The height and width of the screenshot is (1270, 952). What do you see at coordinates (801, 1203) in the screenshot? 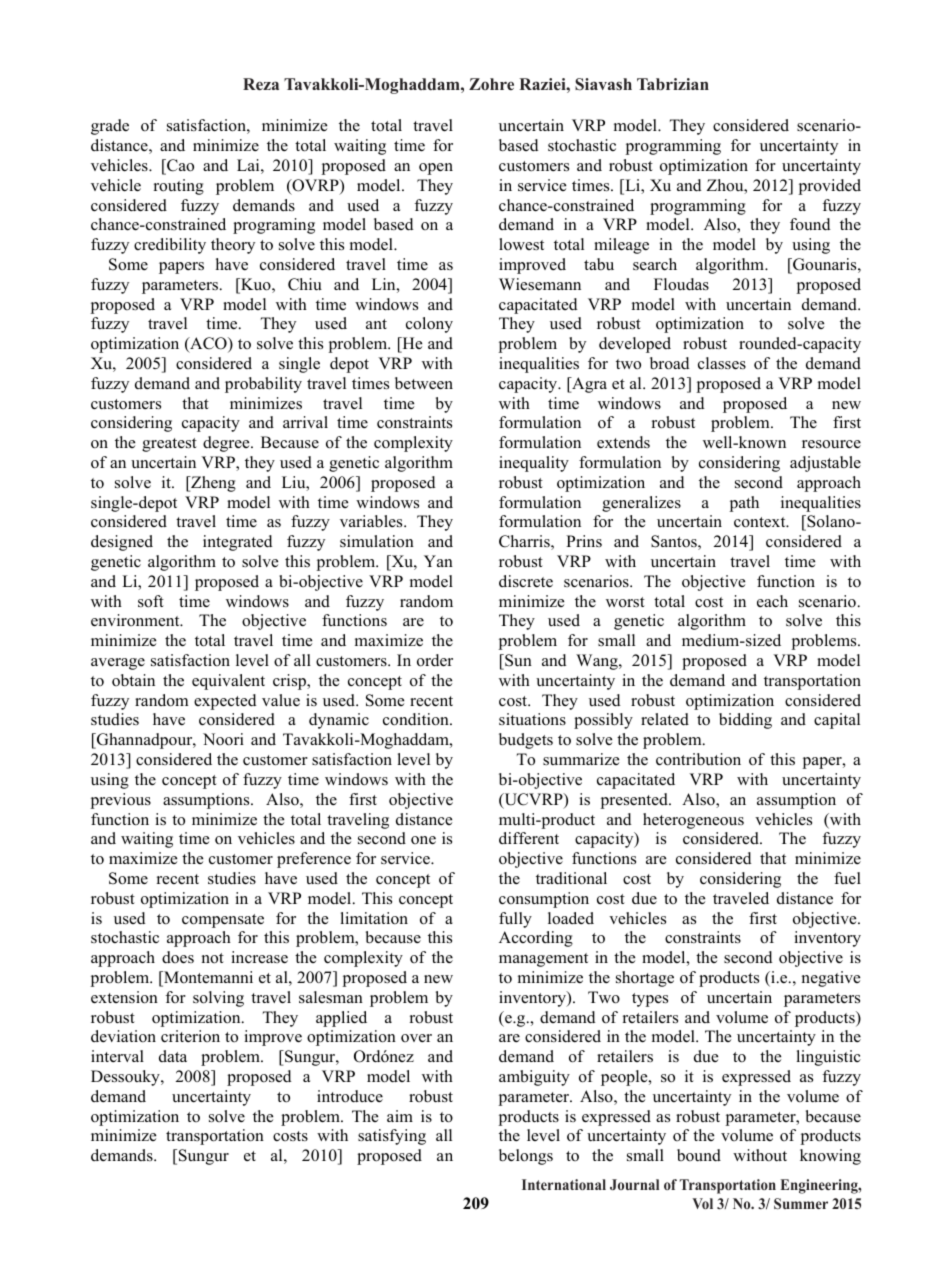
I see `Summer` at bounding box center [801, 1203].
